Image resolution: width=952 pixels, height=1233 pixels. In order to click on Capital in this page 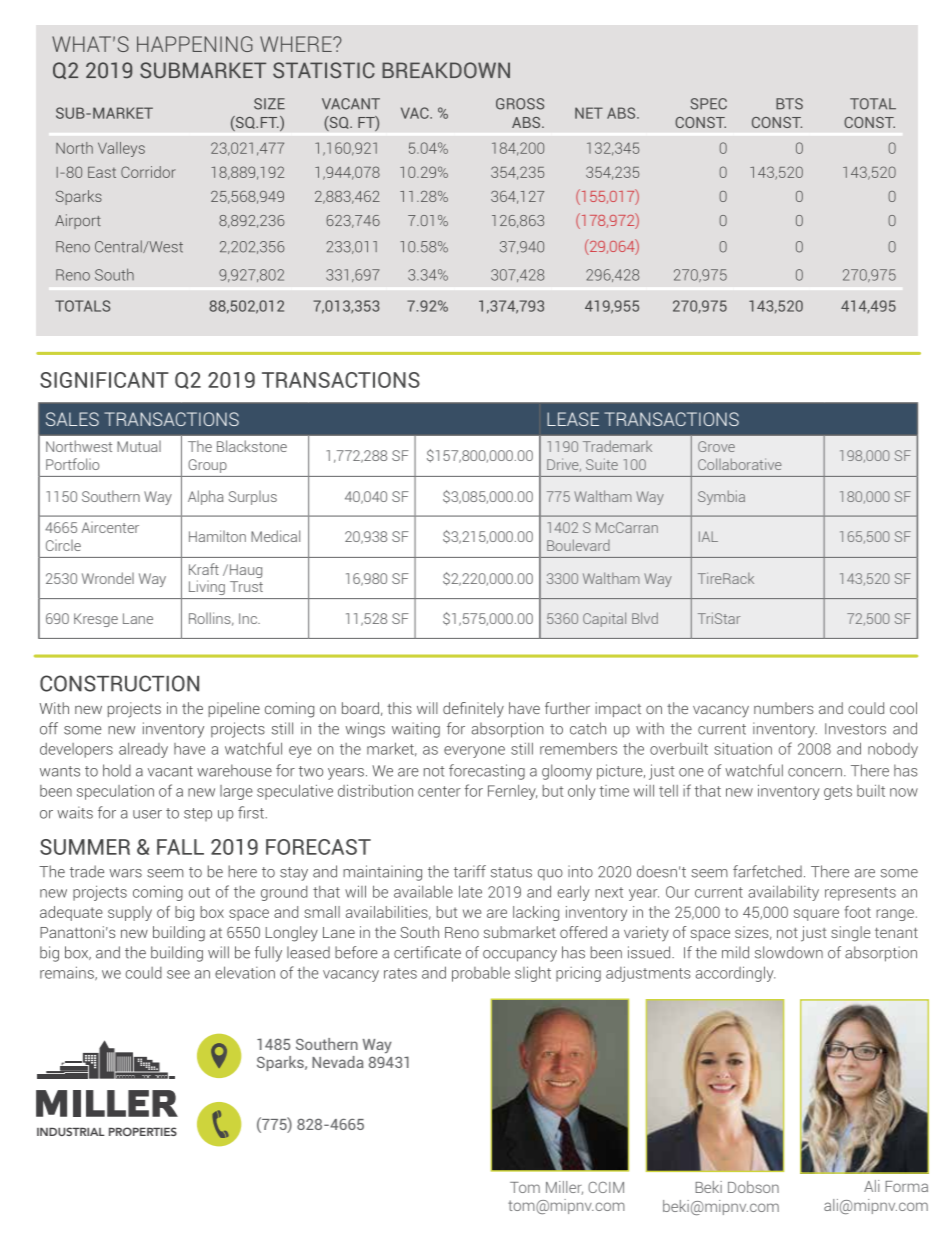, I will do `click(604, 619)`.
